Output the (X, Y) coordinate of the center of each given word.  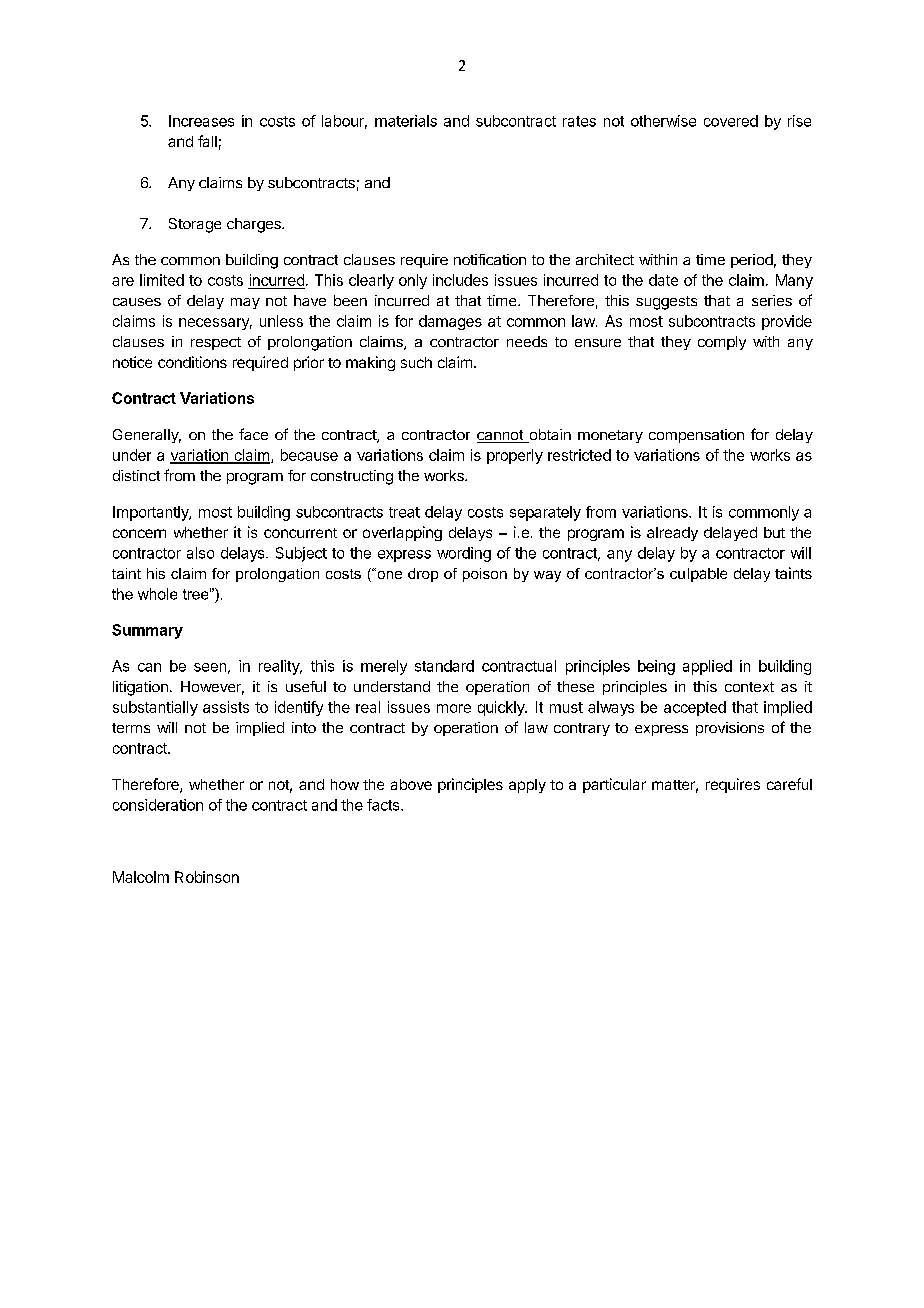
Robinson (207, 877)
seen (210, 667)
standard (444, 666)
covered (731, 121)
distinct (136, 475)
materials (406, 121)
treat (404, 512)
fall (207, 141)
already (672, 534)
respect (216, 343)
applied (707, 667)
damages (450, 322)
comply (722, 343)
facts (384, 805)
